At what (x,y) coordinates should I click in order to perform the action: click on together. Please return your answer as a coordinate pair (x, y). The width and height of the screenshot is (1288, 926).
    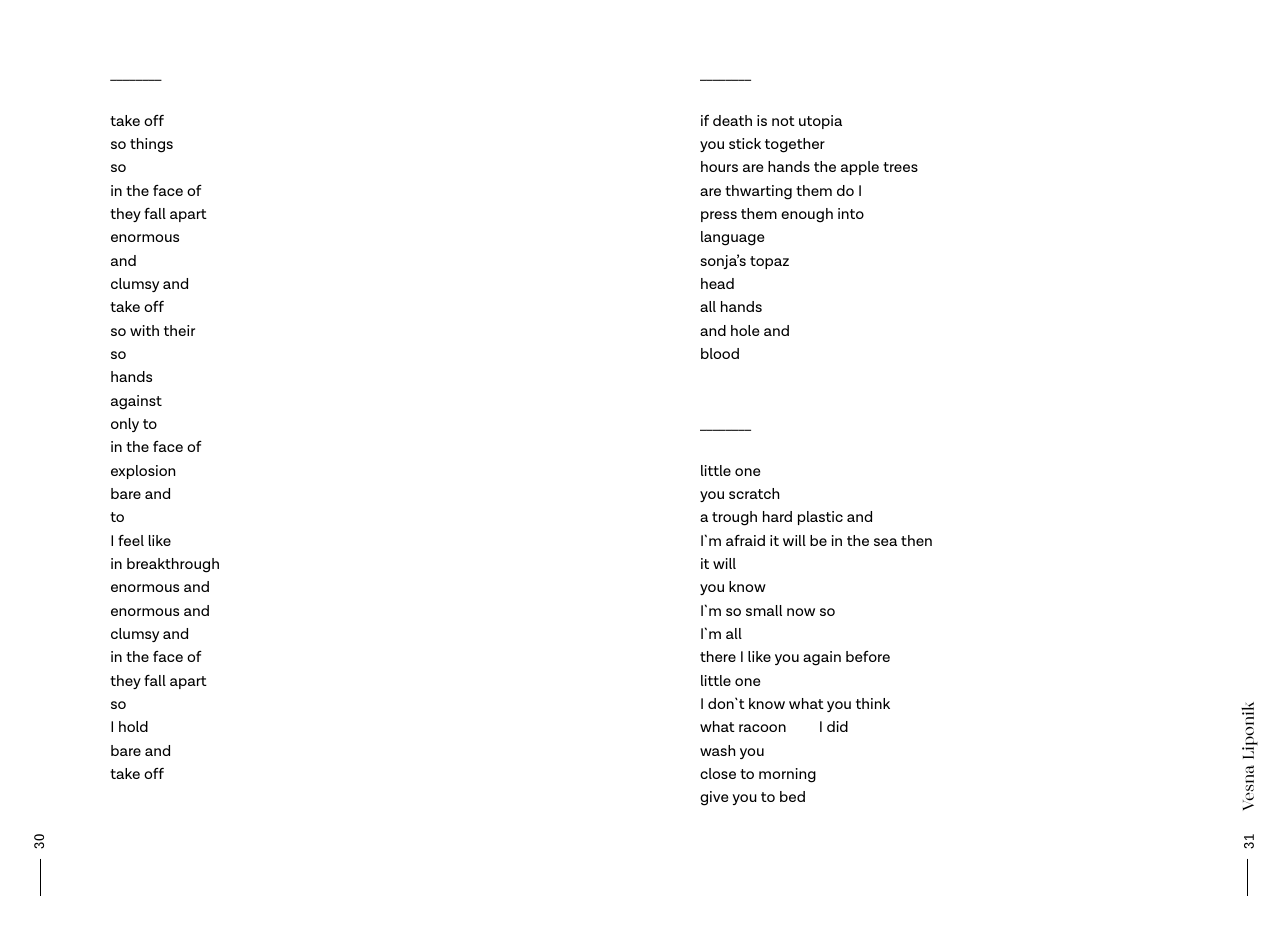
    Looking at the image, I should click on (795, 145).
